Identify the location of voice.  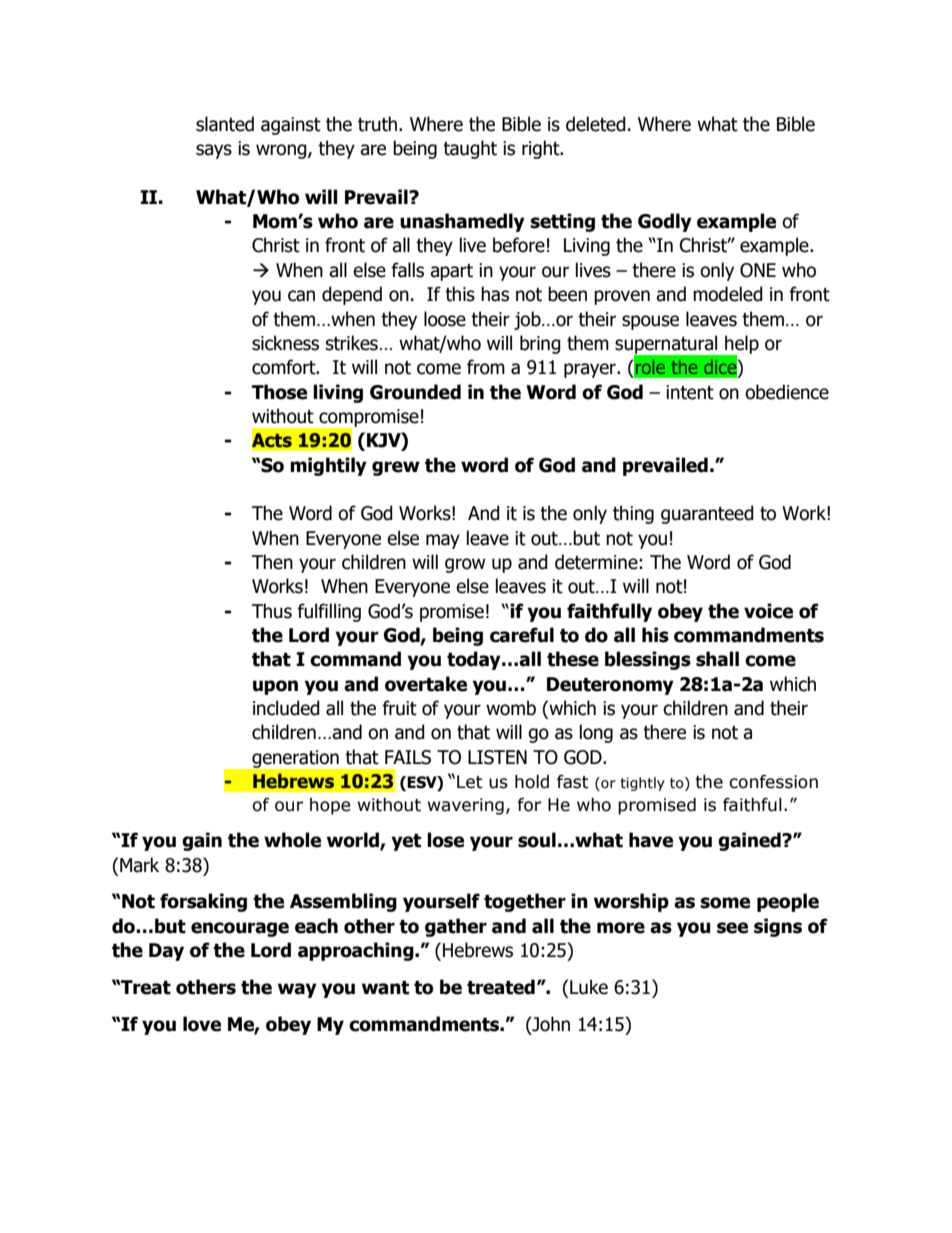
(768, 611).
